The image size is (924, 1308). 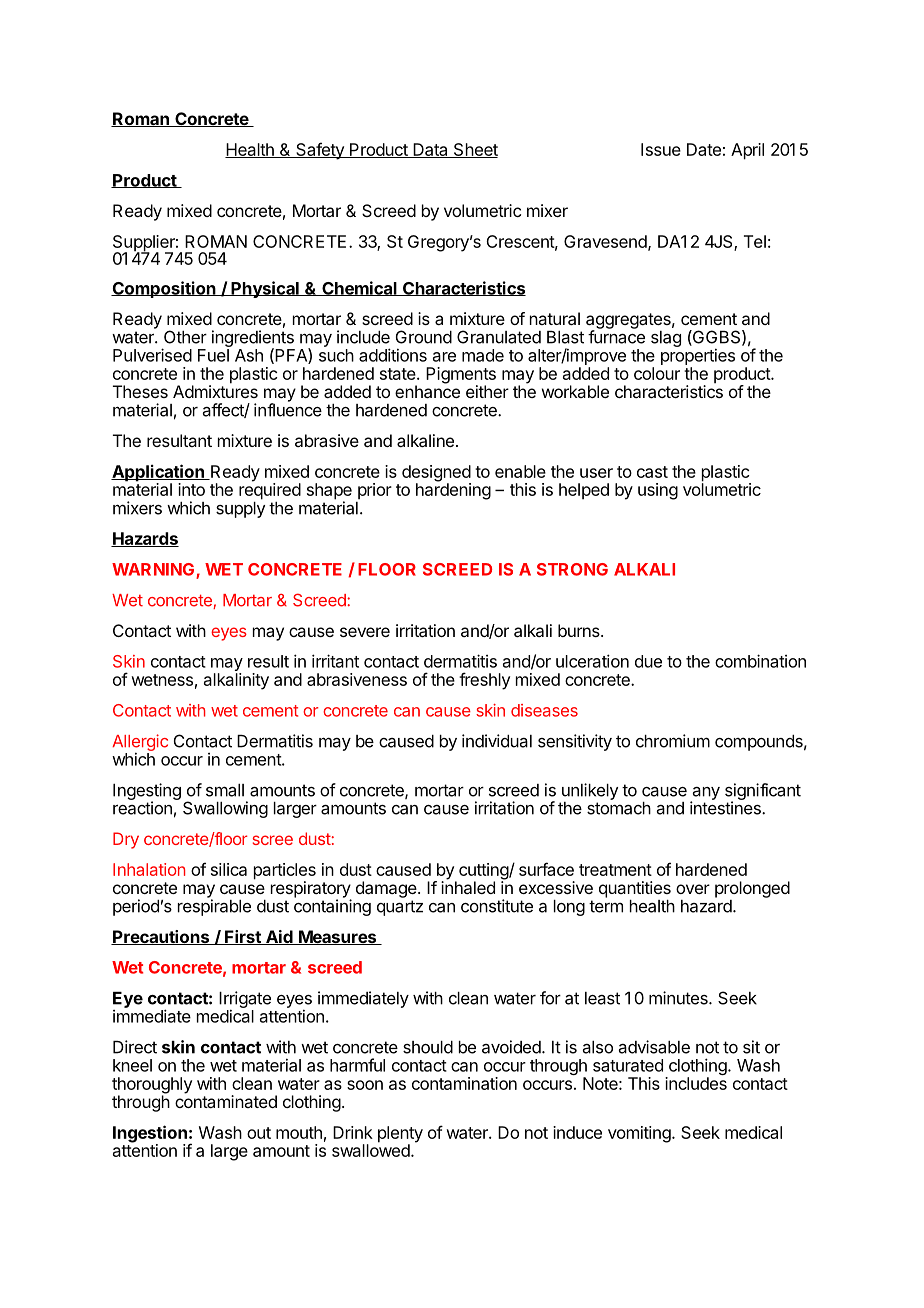 What do you see at coordinates (320, 151) in the screenshot?
I see `Safety` at bounding box center [320, 151].
